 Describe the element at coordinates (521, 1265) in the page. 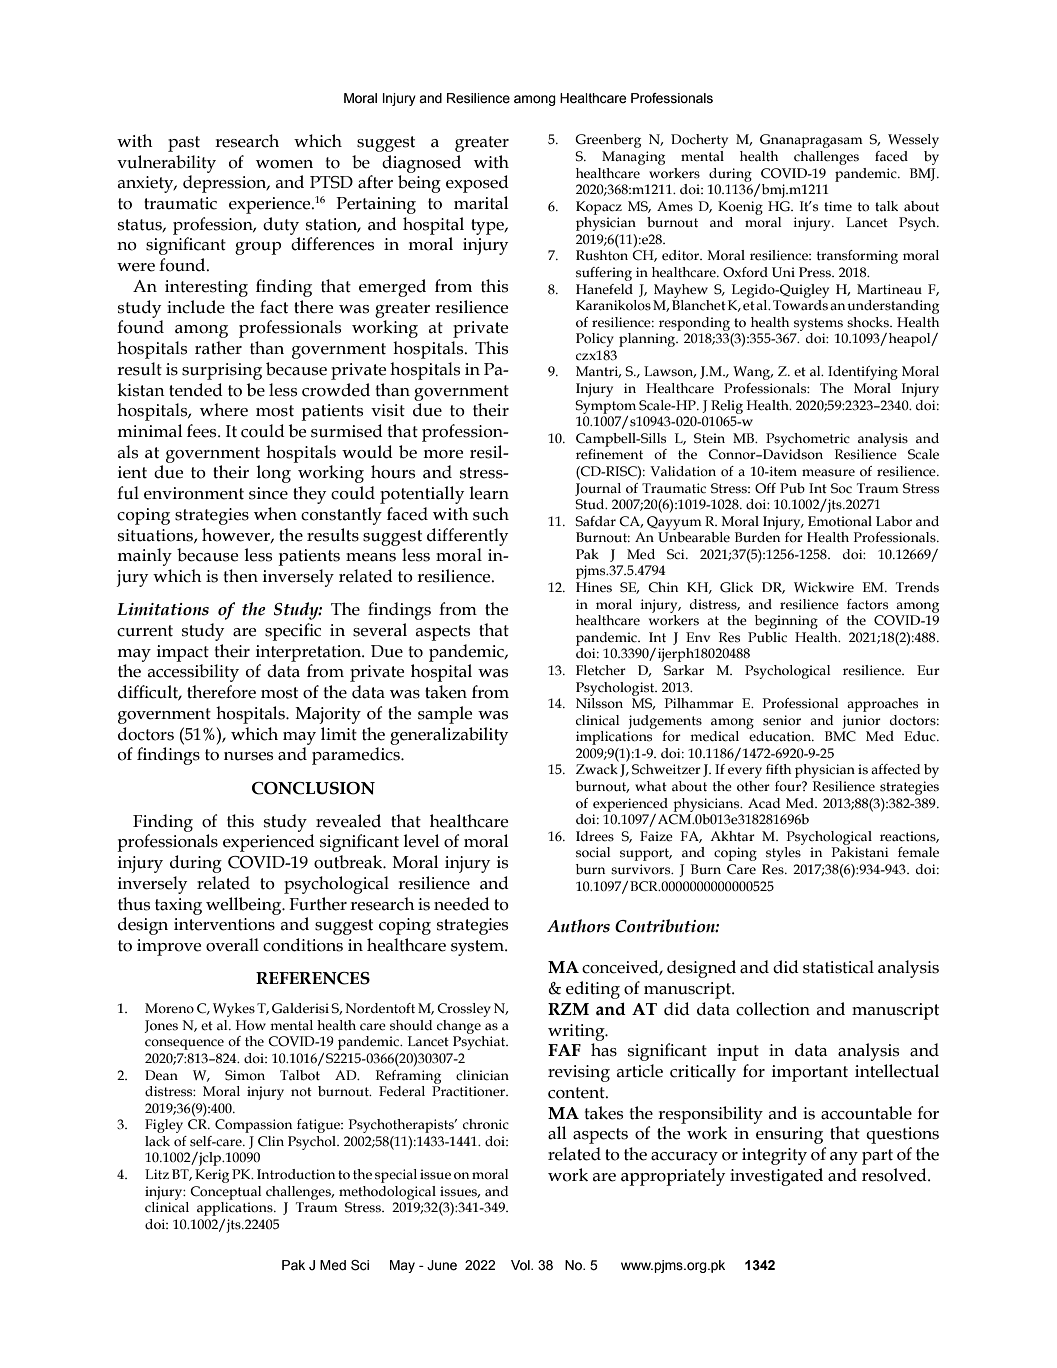

I see `Vol` at that location.
